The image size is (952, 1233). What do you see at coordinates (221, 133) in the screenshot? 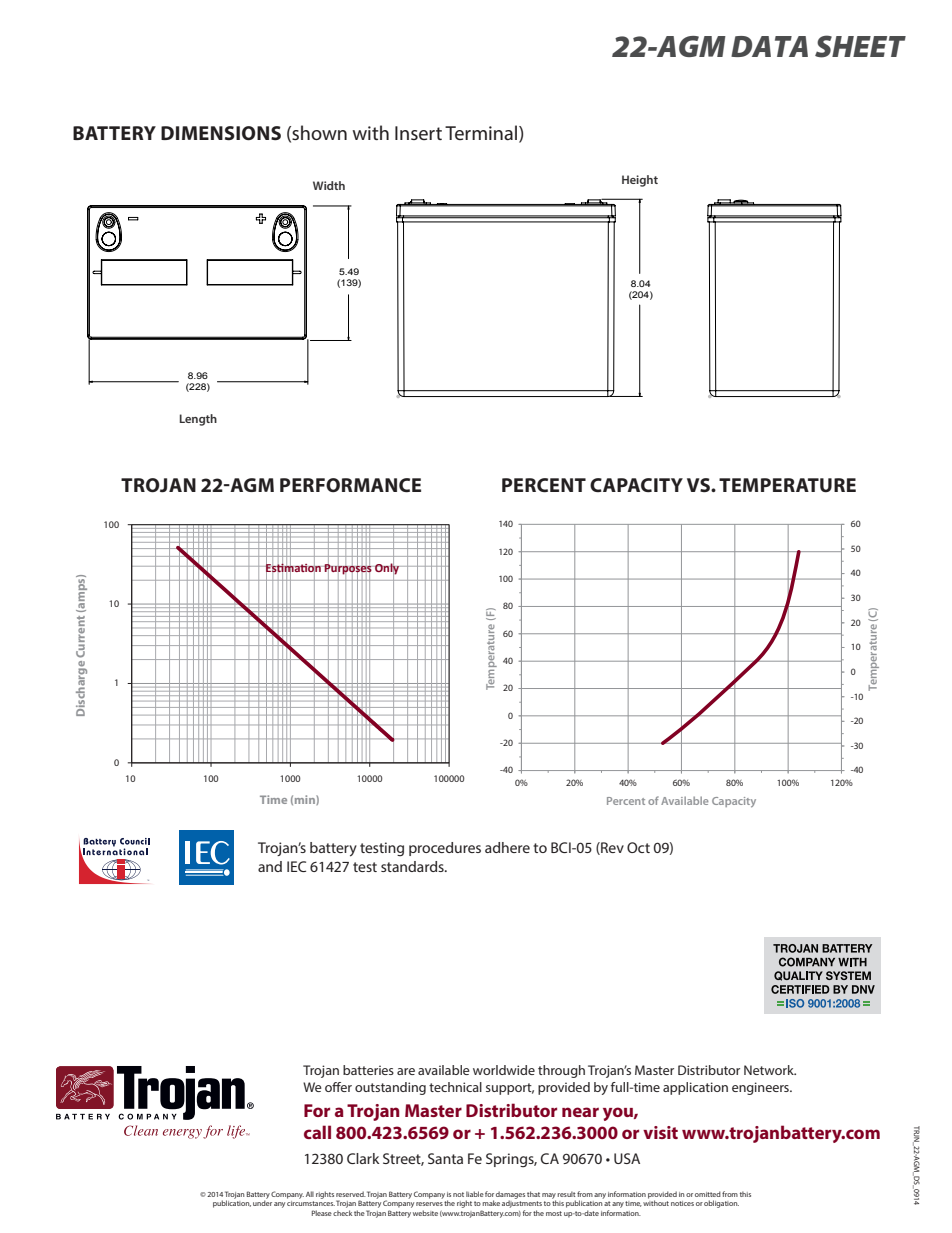
I see `DIMENSIONS` at bounding box center [221, 133].
